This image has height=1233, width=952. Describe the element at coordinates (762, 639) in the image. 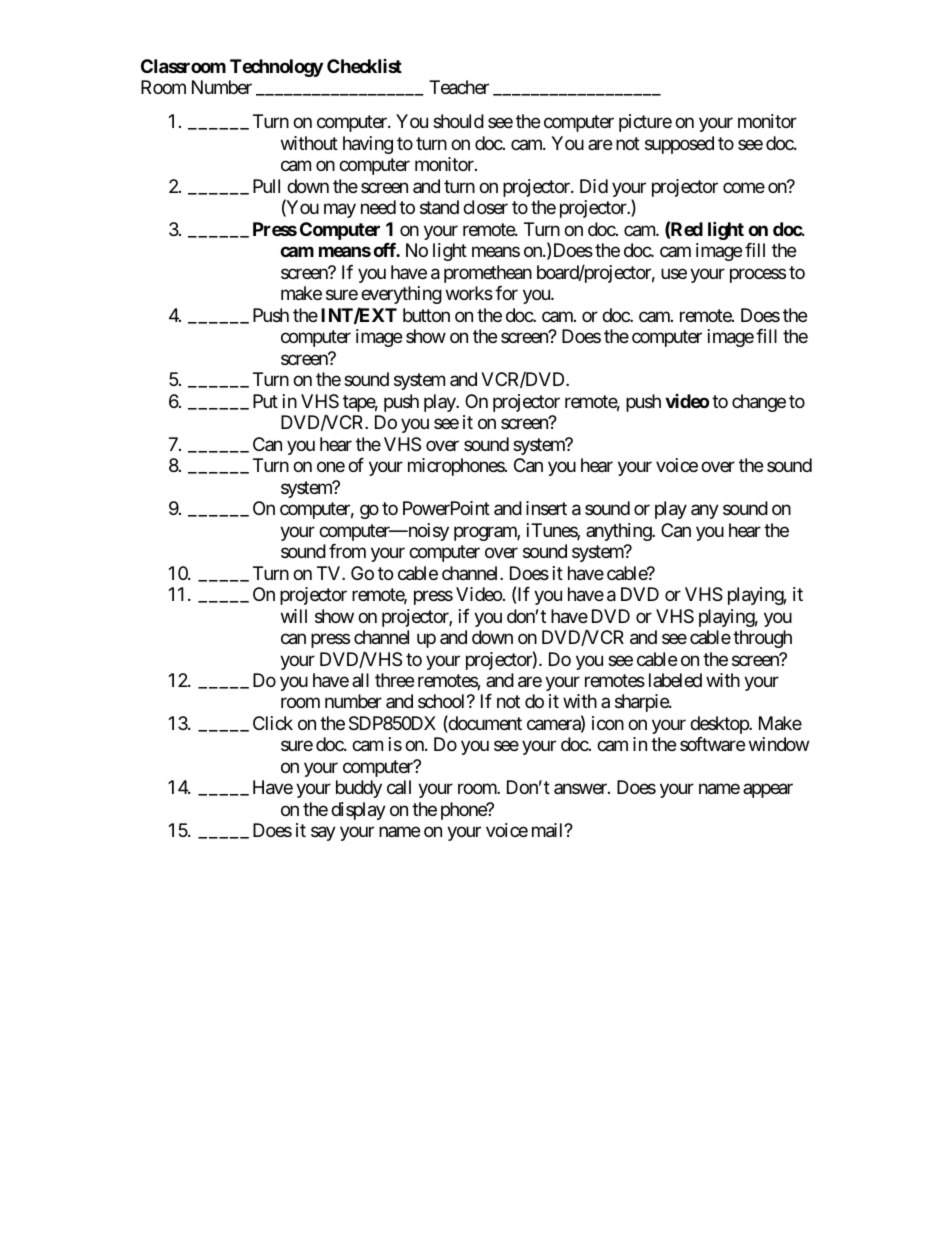

I see `through` at that location.
